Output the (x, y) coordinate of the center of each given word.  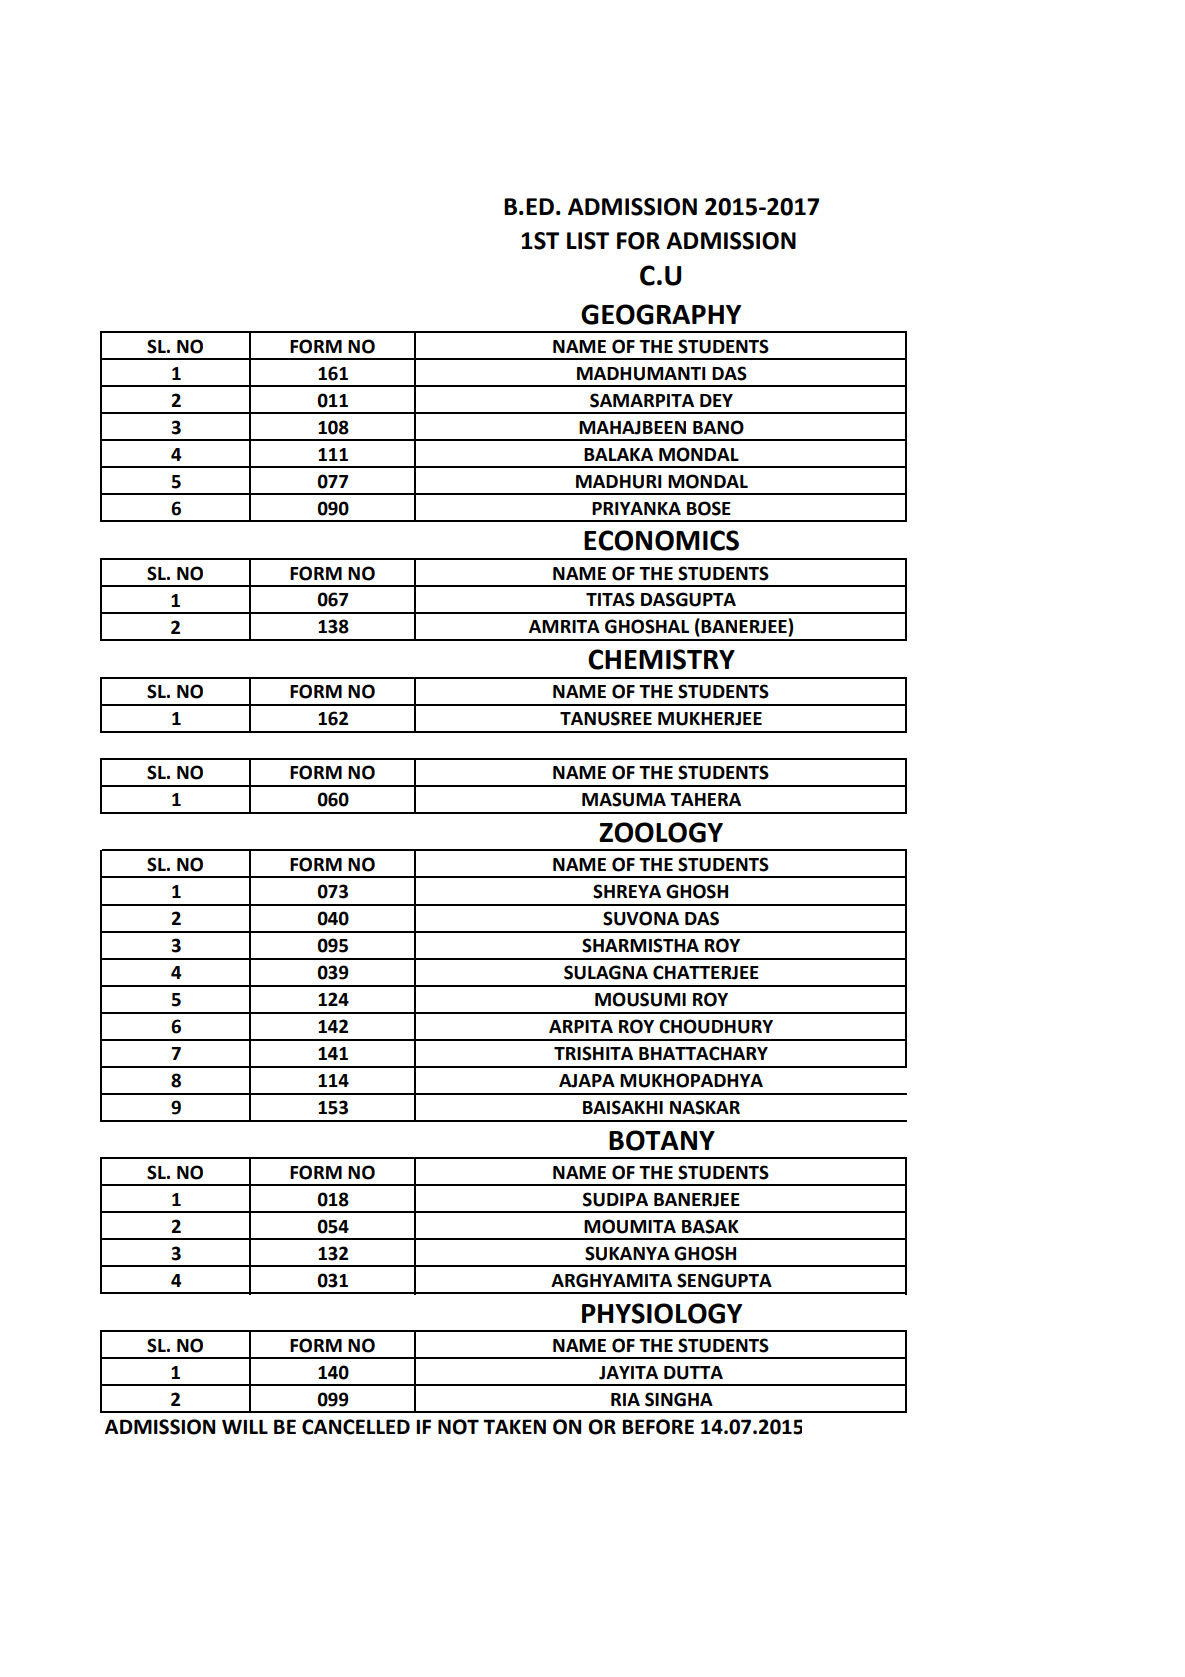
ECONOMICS (661, 540)
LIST (588, 241)
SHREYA (627, 891)
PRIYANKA (636, 508)
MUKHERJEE (710, 719)
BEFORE (658, 1427)
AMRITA (564, 626)
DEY (716, 400)
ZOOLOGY (661, 832)
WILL (245, 1426)
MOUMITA (630, 1226)
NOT (458, 1427)
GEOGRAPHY (661, 314)
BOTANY (662, 1140)
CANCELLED (356, 1427)
